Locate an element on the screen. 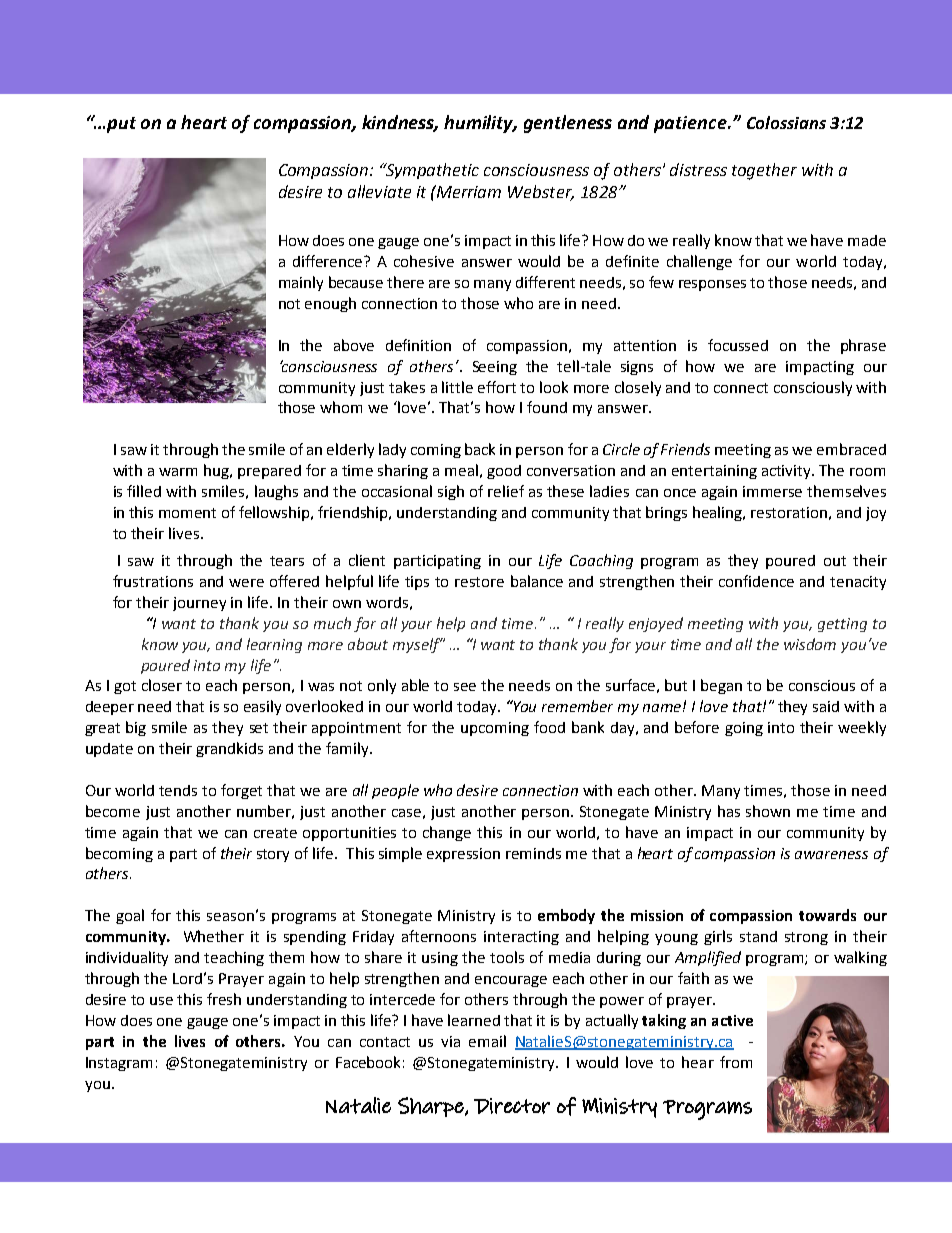  tends is located at coordinates (178, 790).
